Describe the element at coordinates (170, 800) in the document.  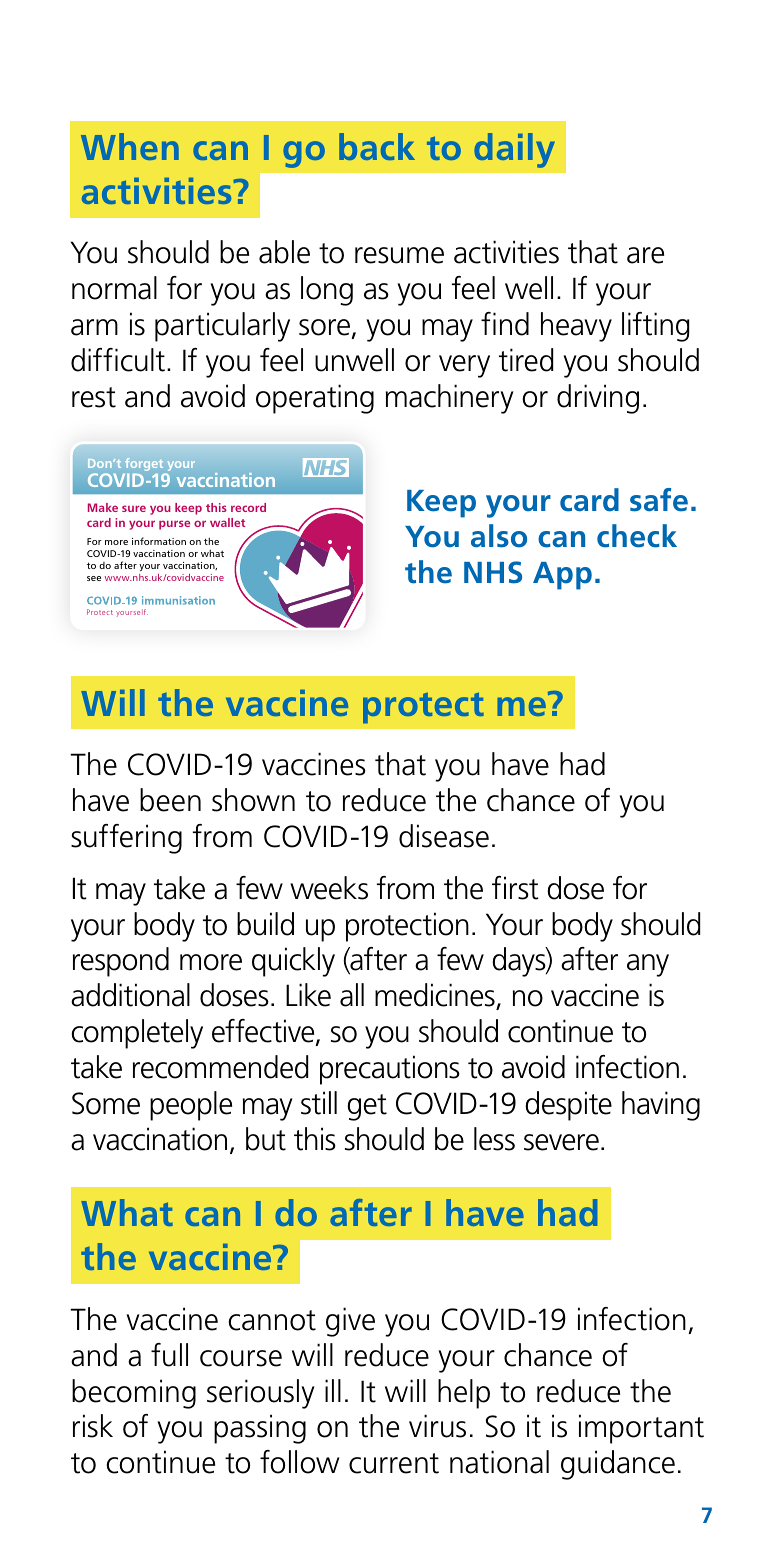
I see `been` at that location.
